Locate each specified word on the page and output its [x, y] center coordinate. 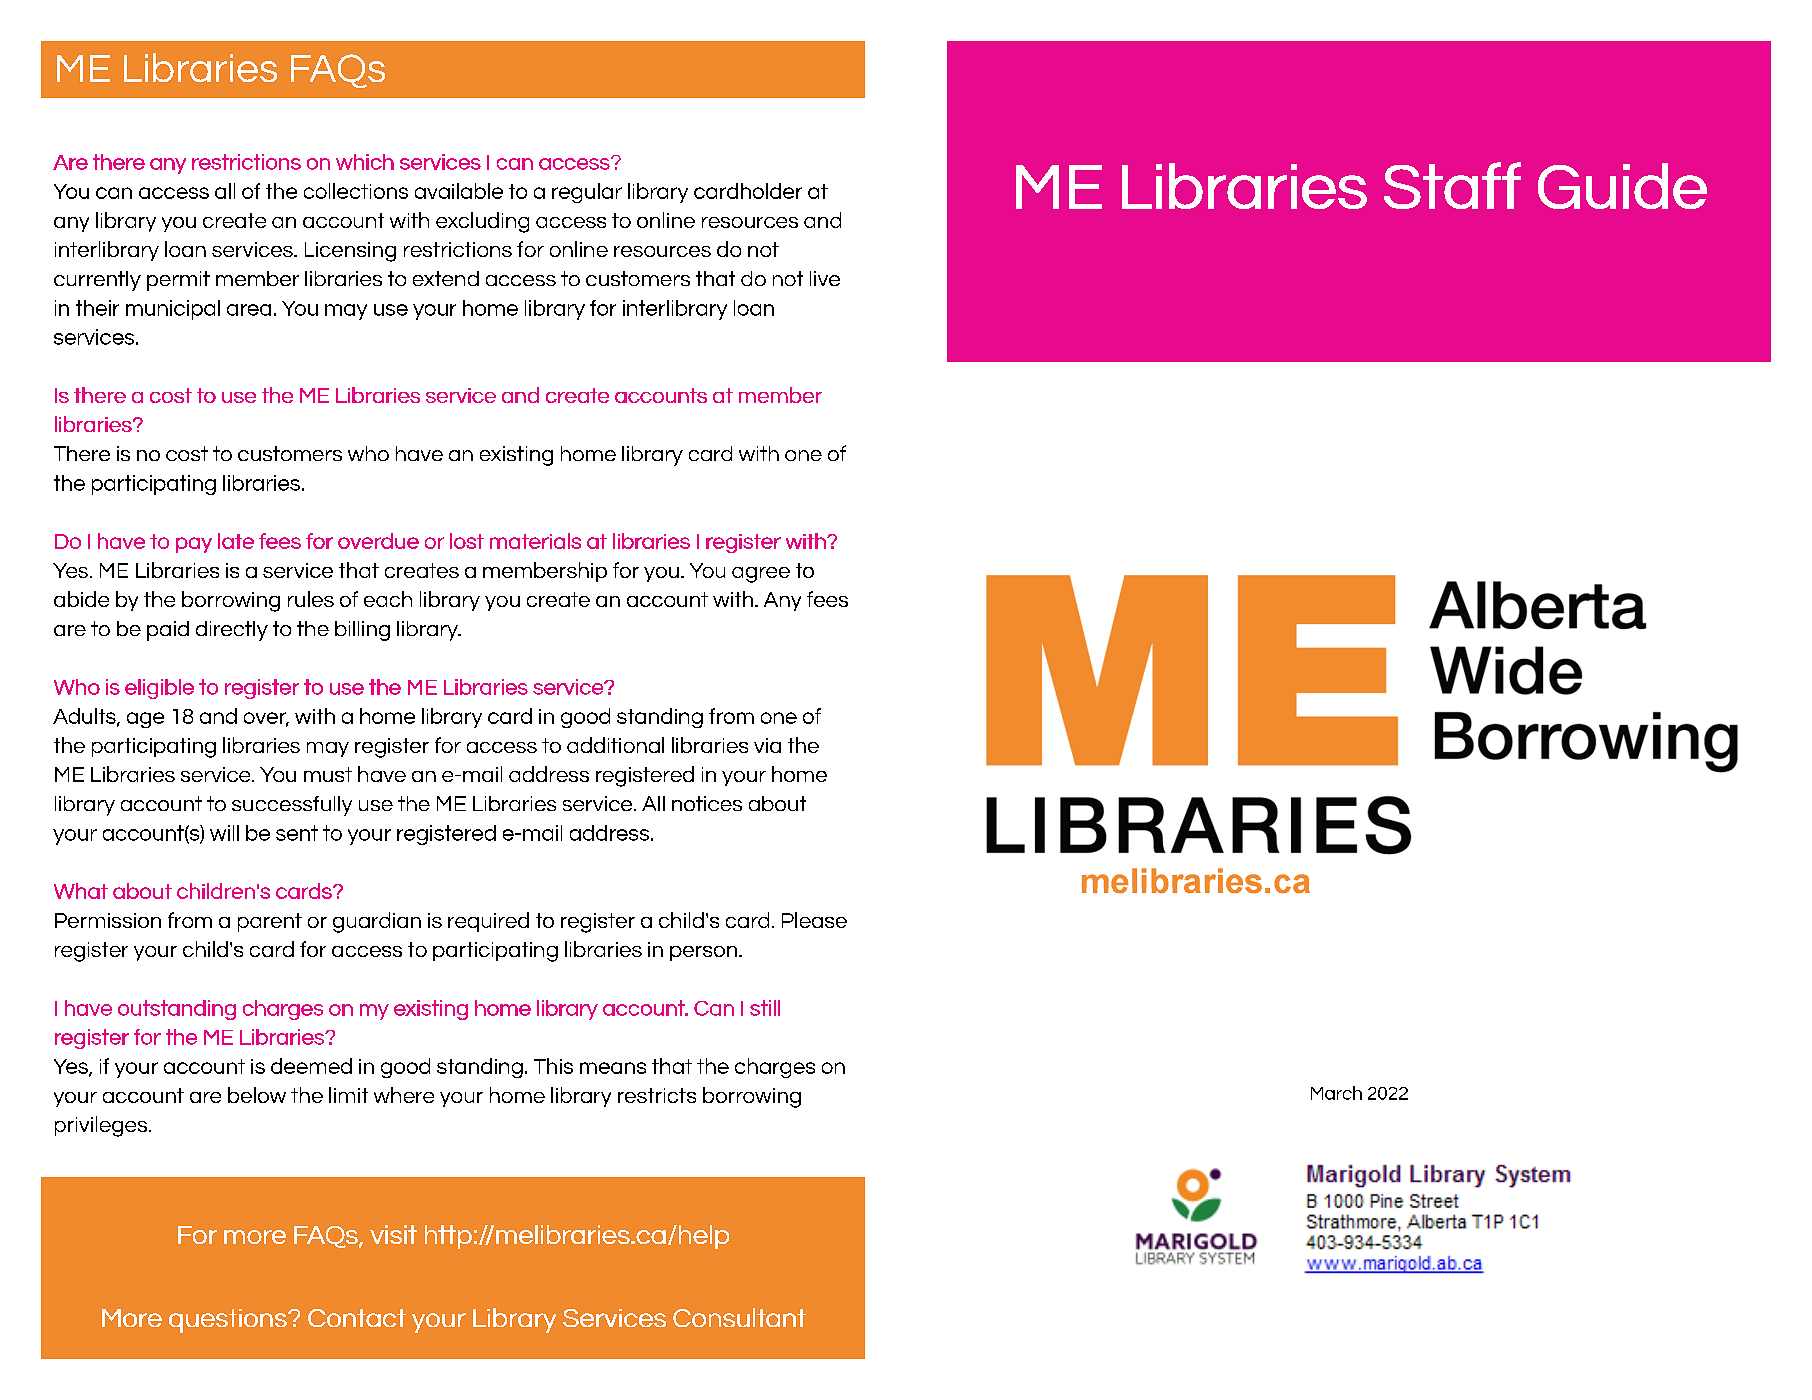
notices [707, 803]
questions [229, 1321]
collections [356, 191]
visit [393, 1234]
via [767, 745]
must [328, 774]
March [1336, 1093]
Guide [1622, 186]
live [825, 278]
